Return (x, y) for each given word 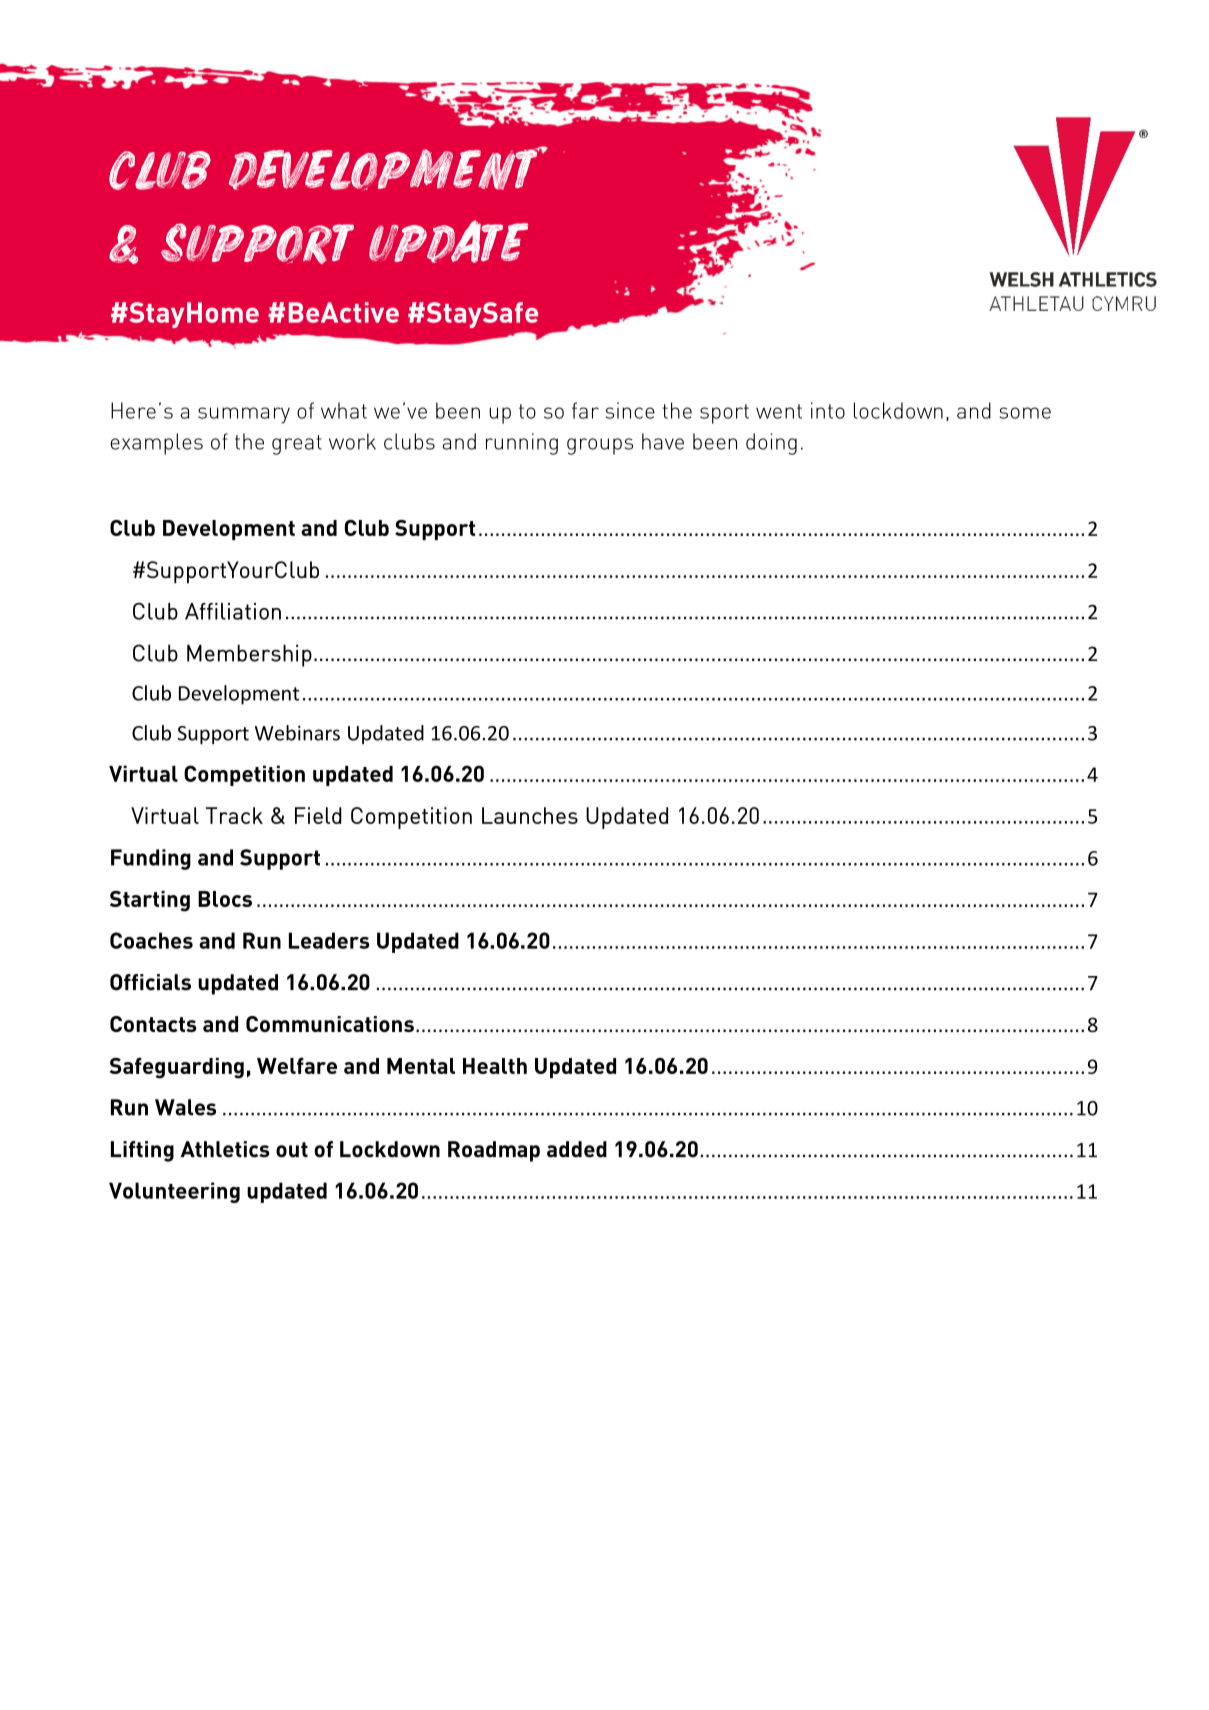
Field (318, 815)
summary (244, 415)
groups (600, 446)
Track (234, 815)
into (828, 410)
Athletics (225, 1149)
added (577, 1149)
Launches (530, 815)
